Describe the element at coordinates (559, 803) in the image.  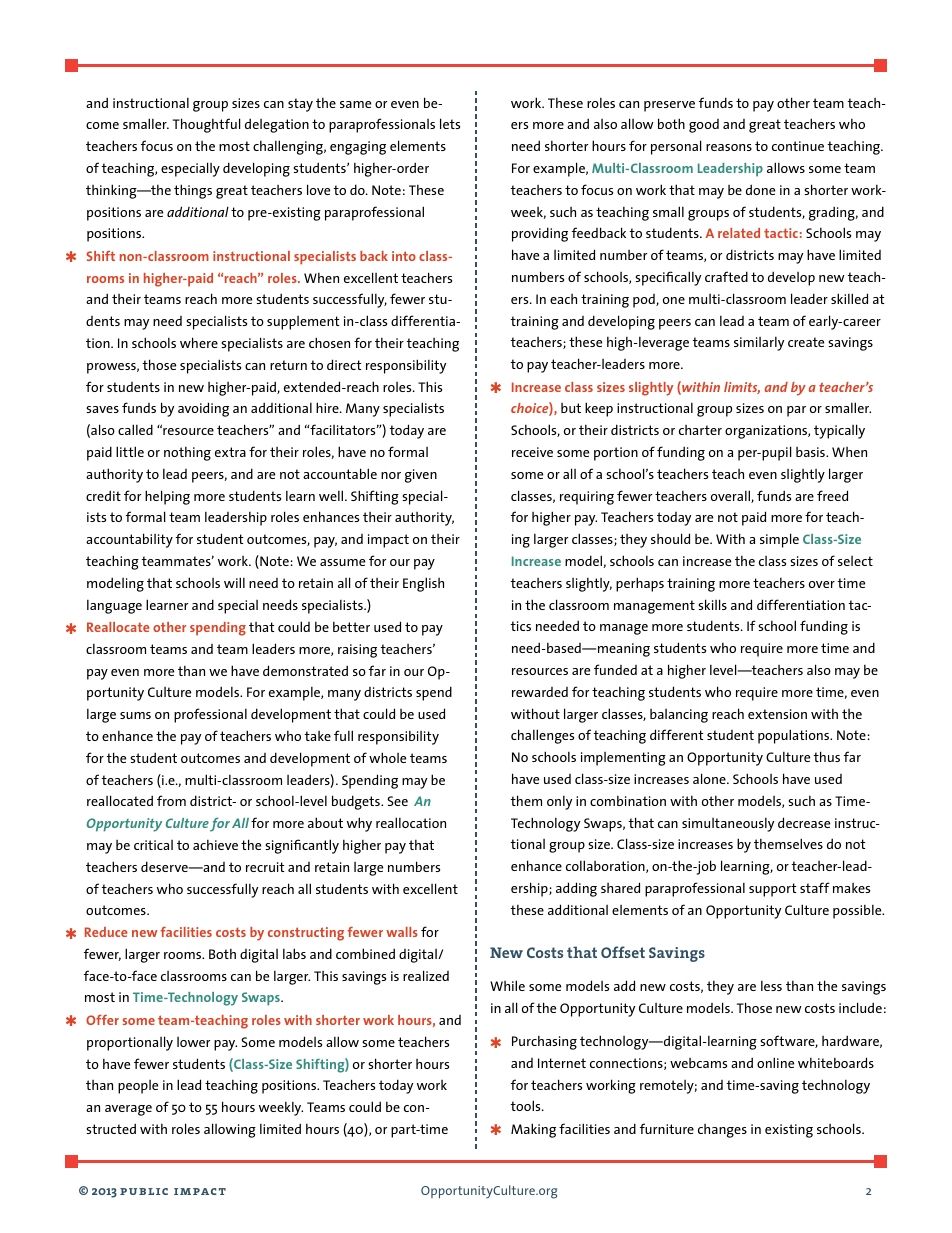
I see `only` at that location.
